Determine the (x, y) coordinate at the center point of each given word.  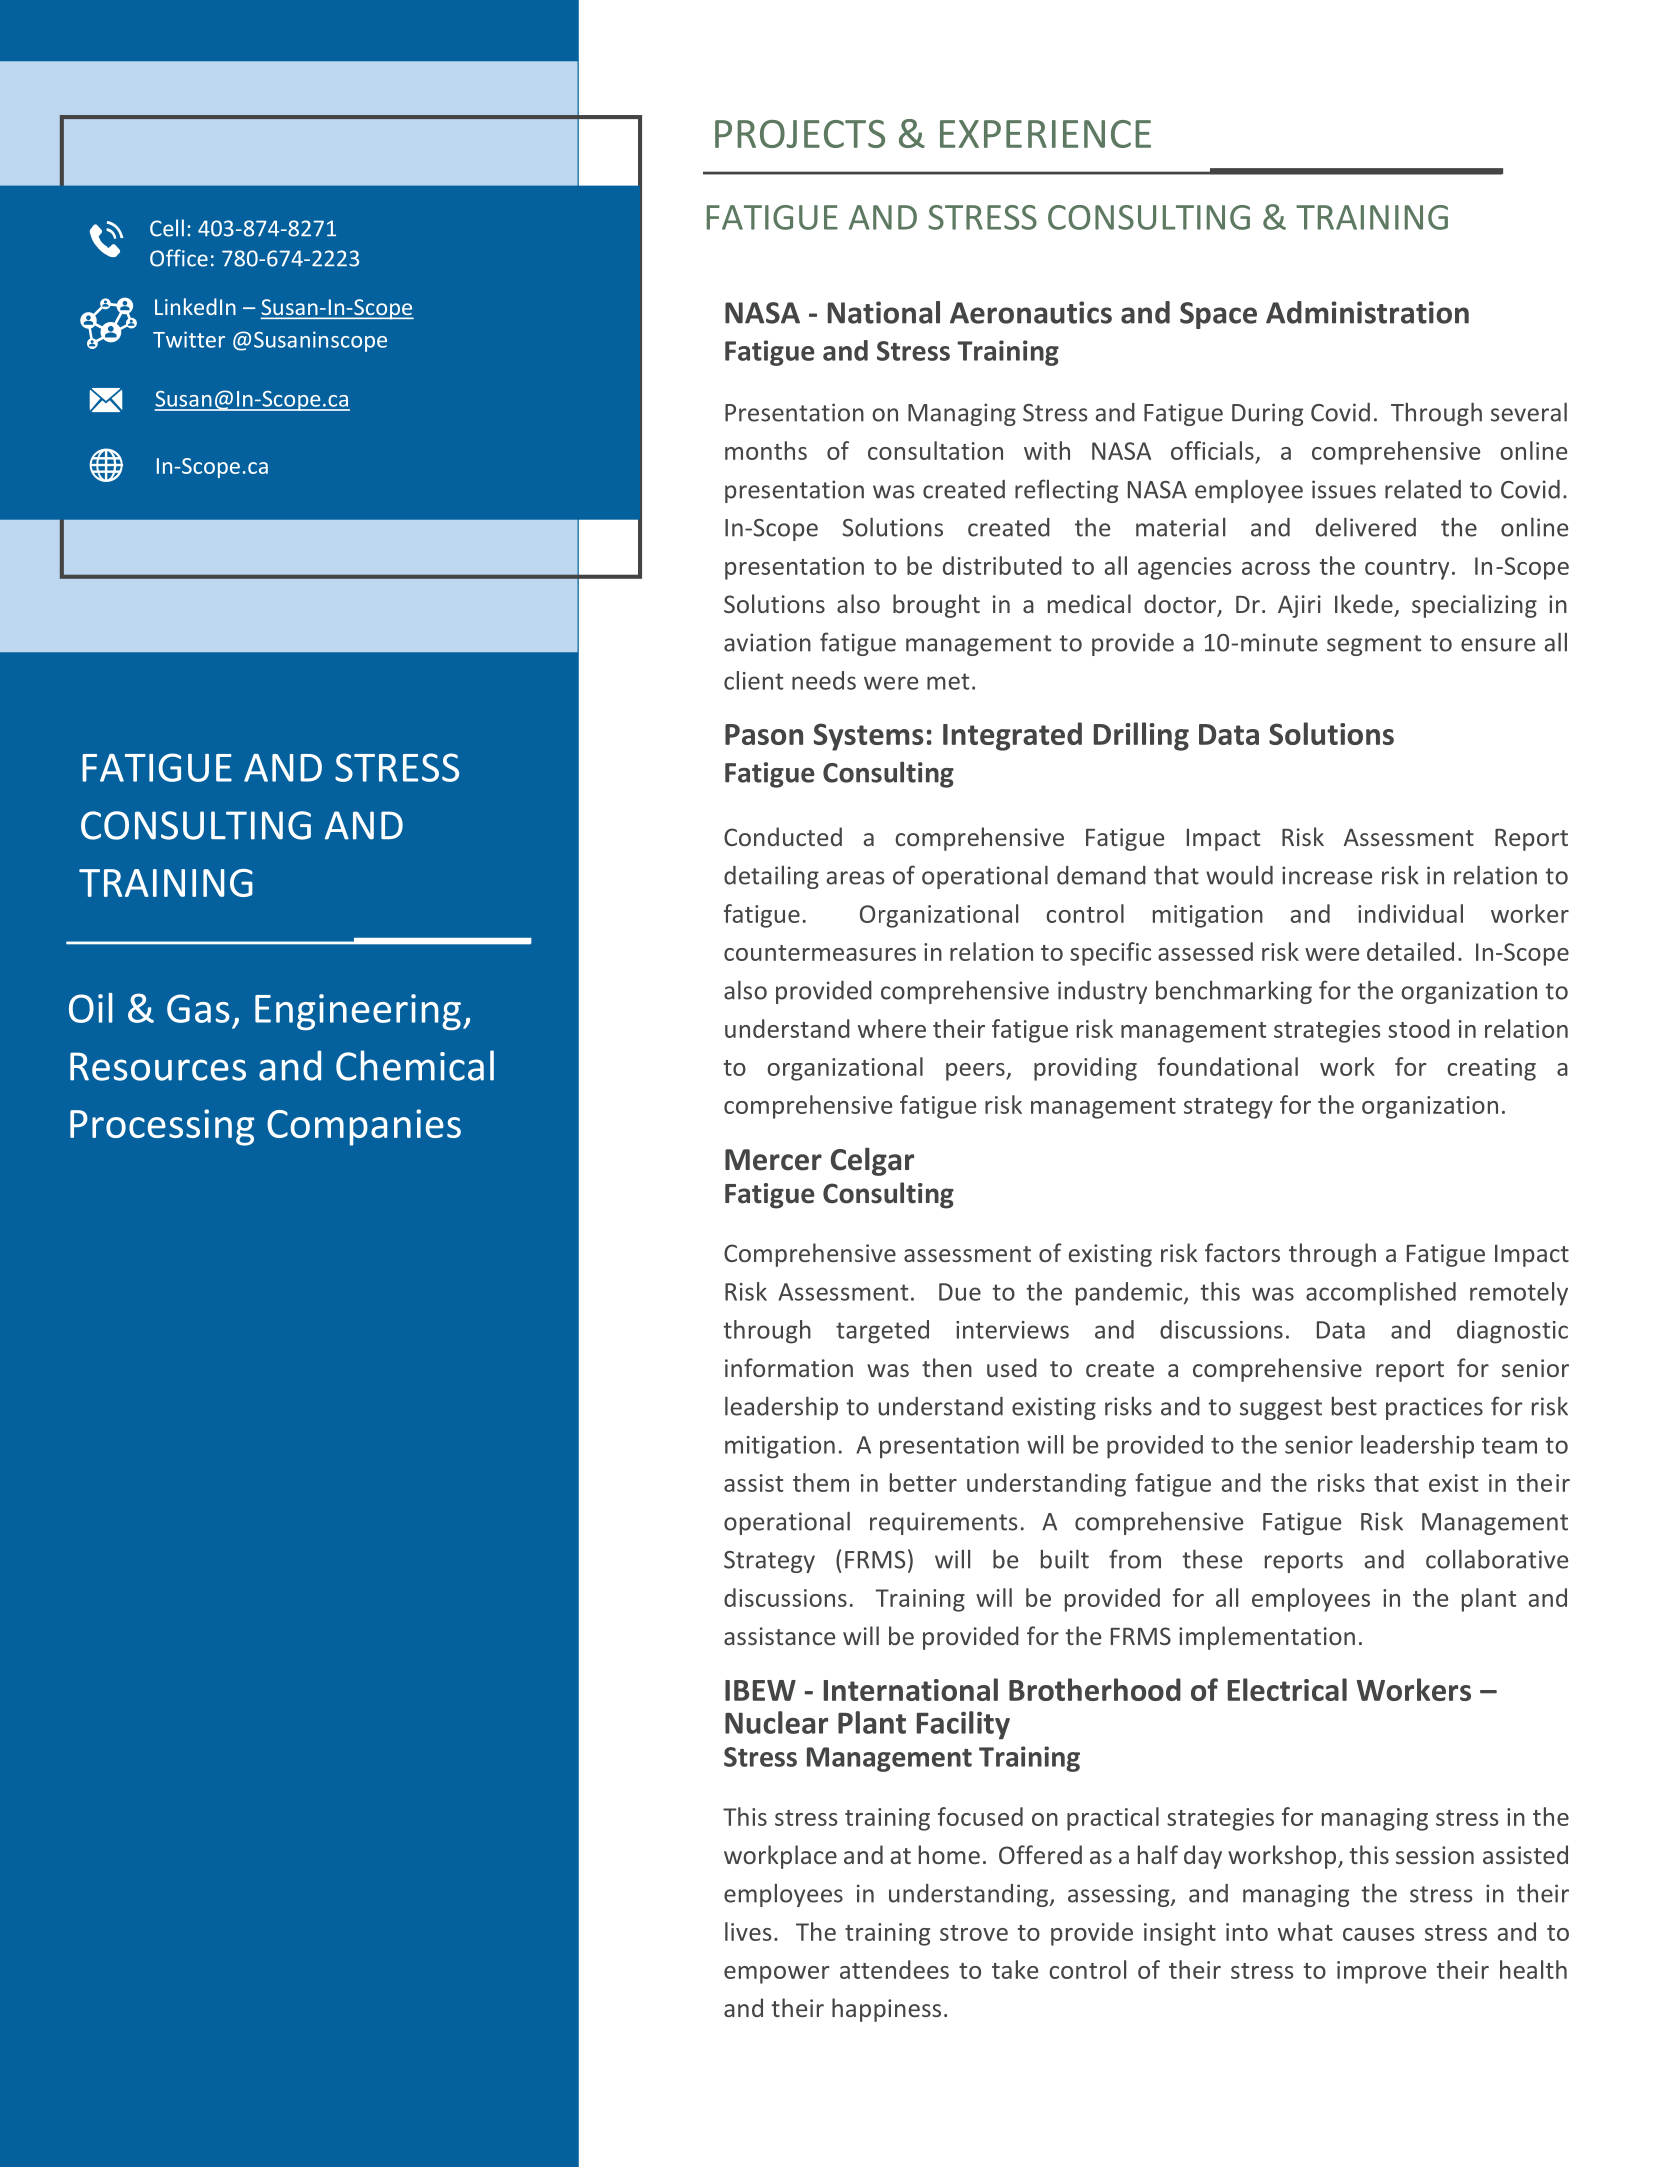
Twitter (189, 339)
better (923, 1482)
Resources (158, 1066)
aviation (767, 642)
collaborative (1497, 1559)
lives (748, 1931)
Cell (167, 228)
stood (1419, 1028)
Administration (1367, 312)
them (821, 1482)
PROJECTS (800, 134)
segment (1374, 645)
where (892, 1028)
